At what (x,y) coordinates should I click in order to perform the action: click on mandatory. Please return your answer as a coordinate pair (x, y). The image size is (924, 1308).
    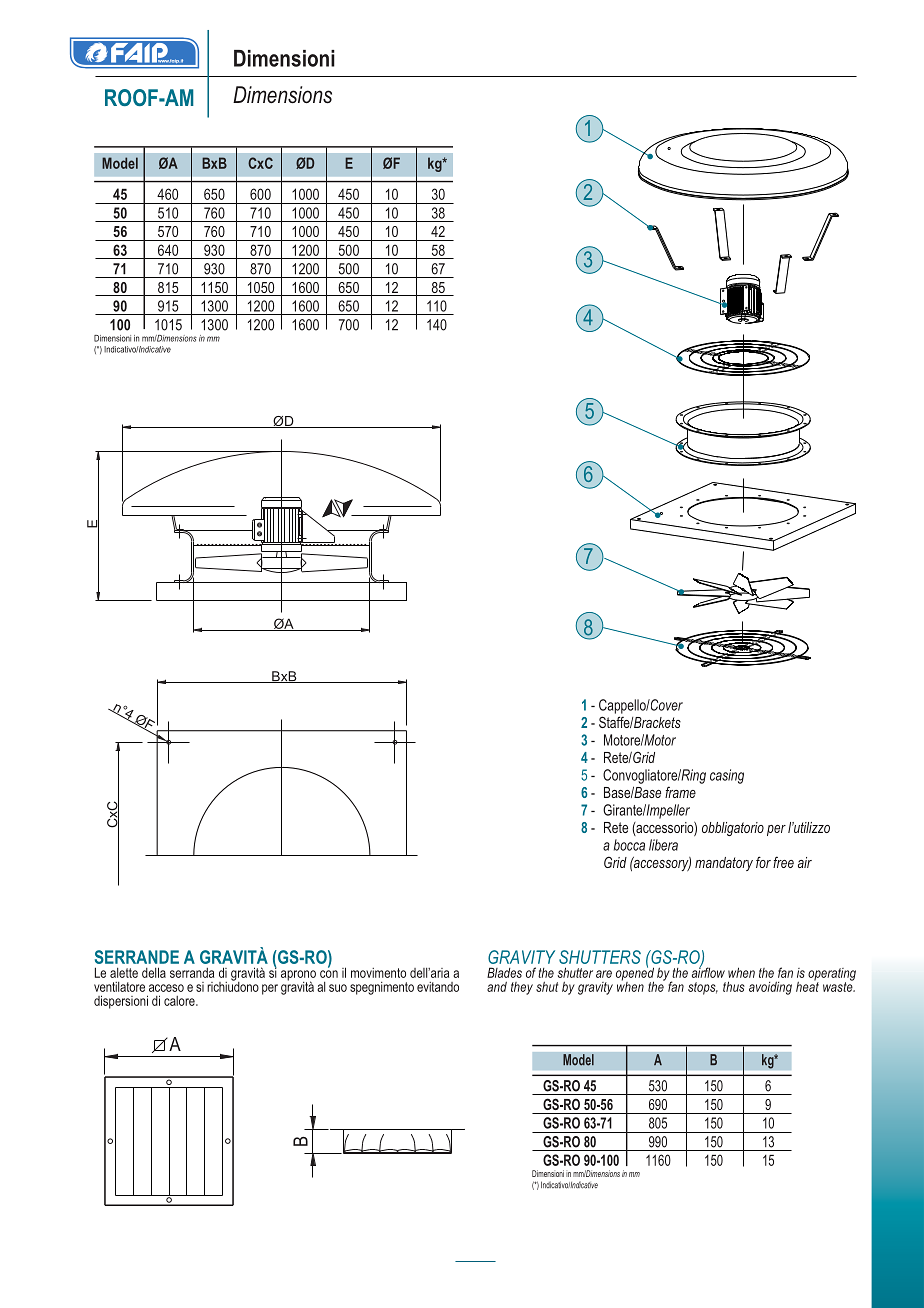
    Looking at the image, I should click on (724, 864).
